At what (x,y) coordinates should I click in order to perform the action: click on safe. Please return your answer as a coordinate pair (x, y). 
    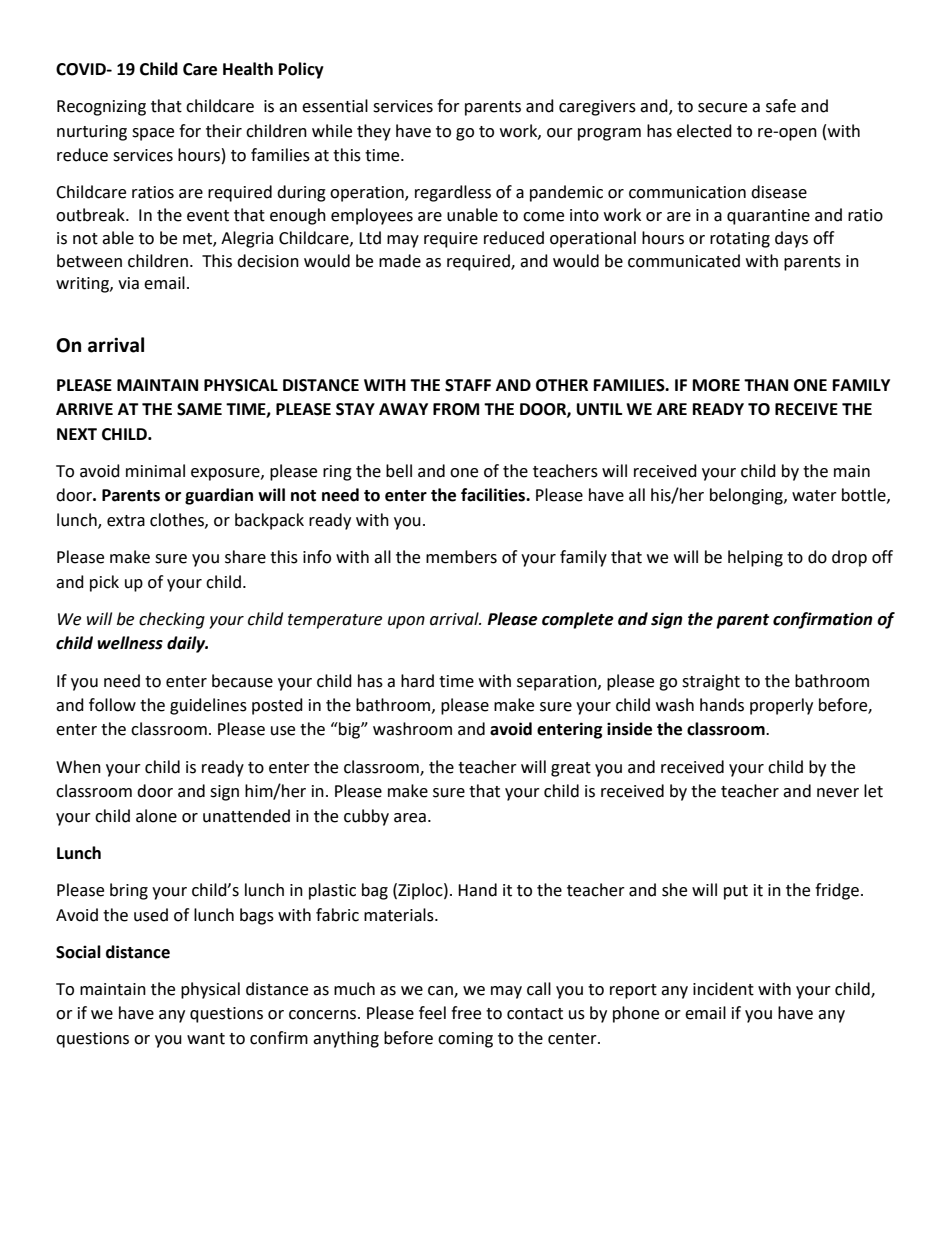
    Looking at the image, I should click on (781, 106).
